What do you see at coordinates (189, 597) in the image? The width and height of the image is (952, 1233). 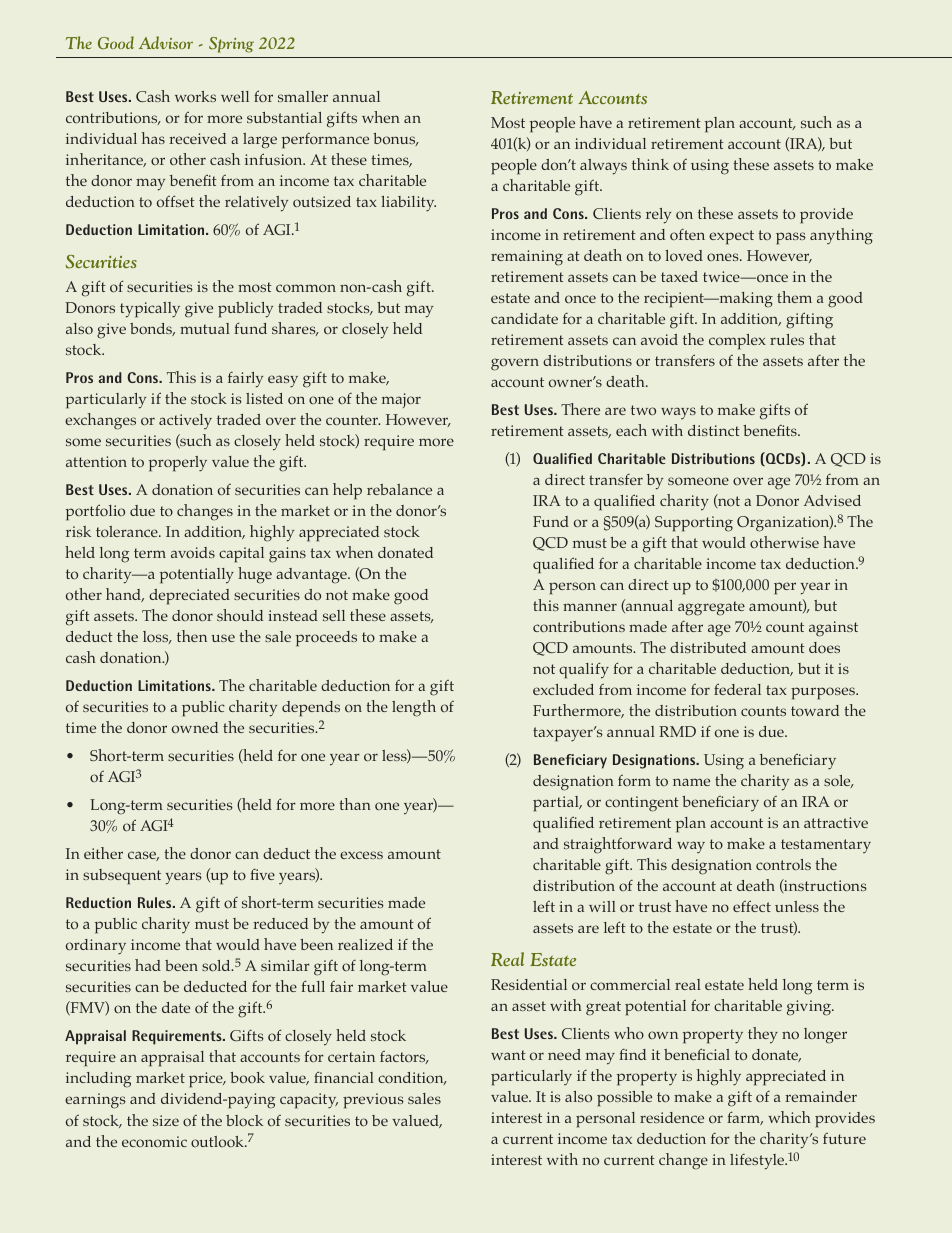 I see `depreciated` at bounding box center [189, 597].
